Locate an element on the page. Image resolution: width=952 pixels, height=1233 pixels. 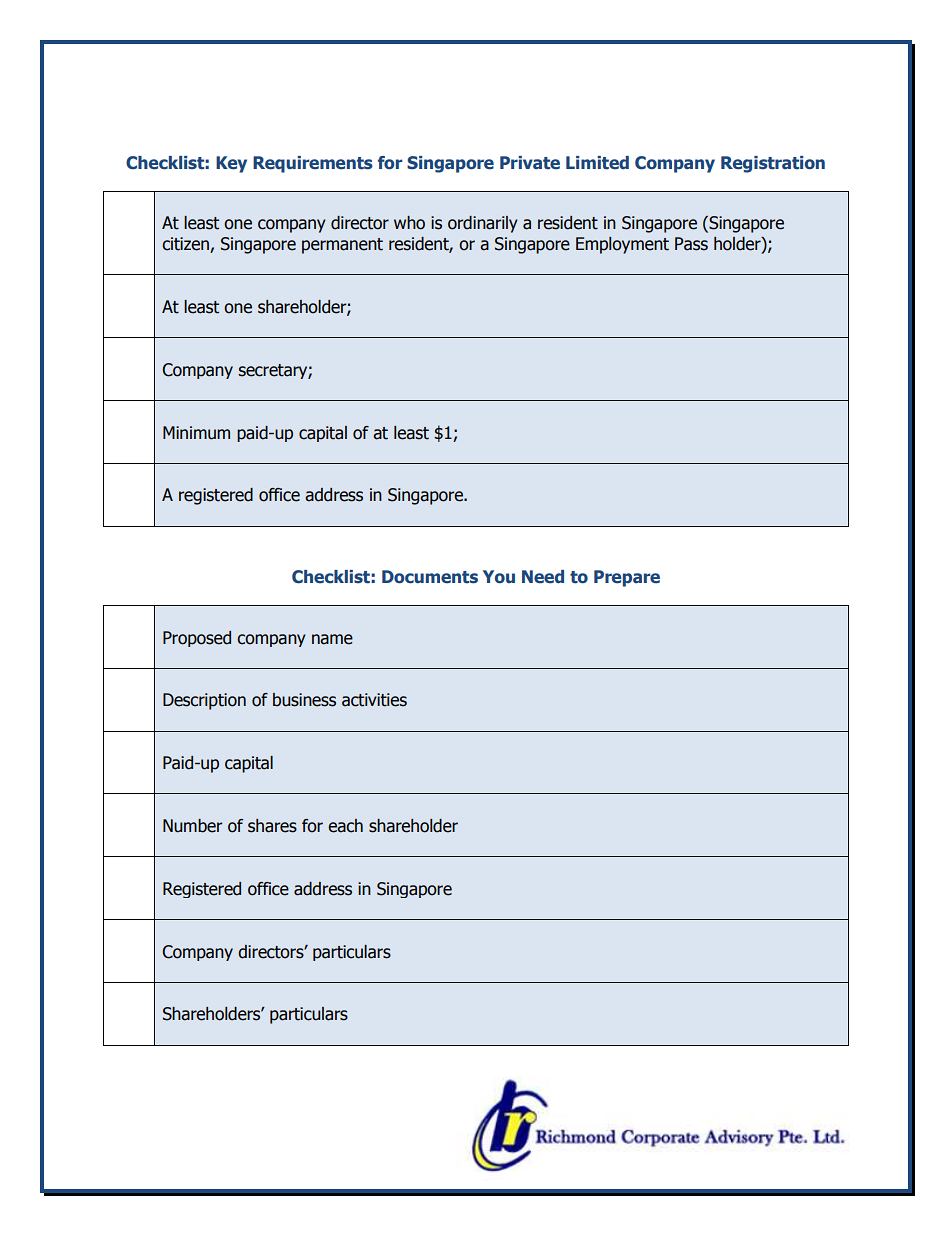
each is located at coordinates (345, 826).
